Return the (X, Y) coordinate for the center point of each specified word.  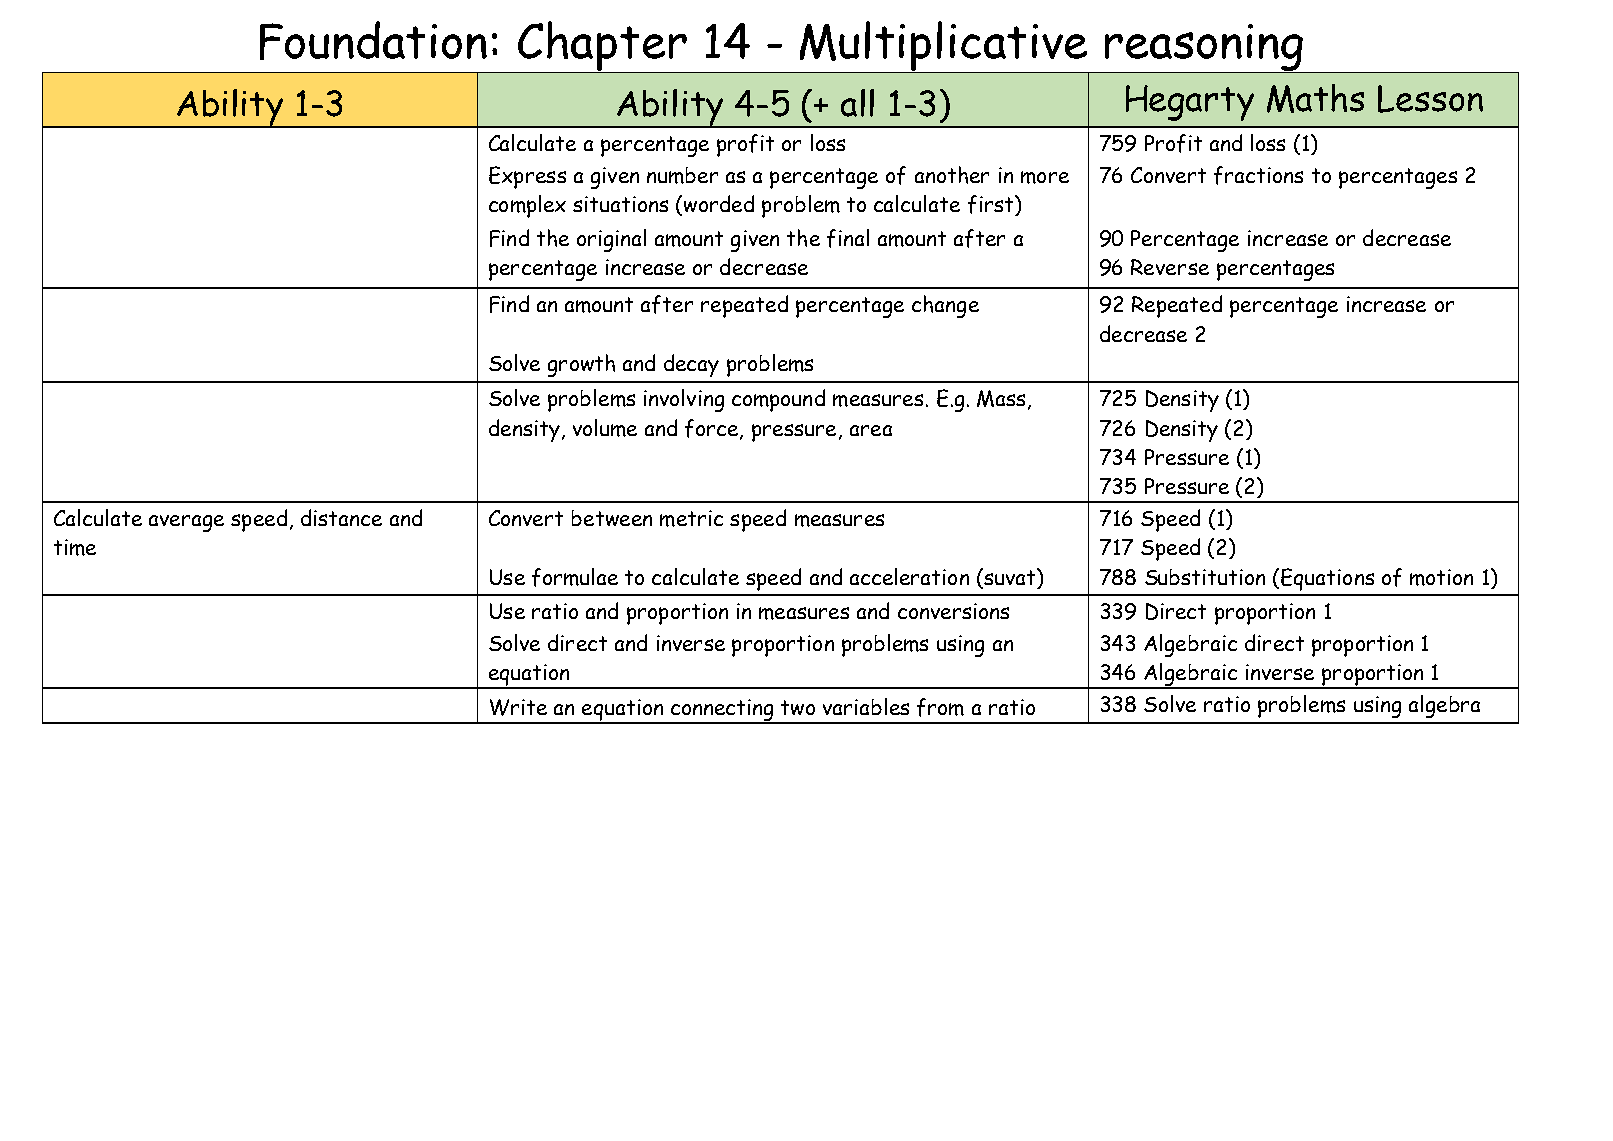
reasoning (1204, 48)
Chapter (602, 47)
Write (518, 707)
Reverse (1170, 267)
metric (691, 518)
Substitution (1205, 577)
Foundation (373, 40)
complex (527, 206)
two (798, 707)
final (848, 238)
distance (341, 517)
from (940, 707)
